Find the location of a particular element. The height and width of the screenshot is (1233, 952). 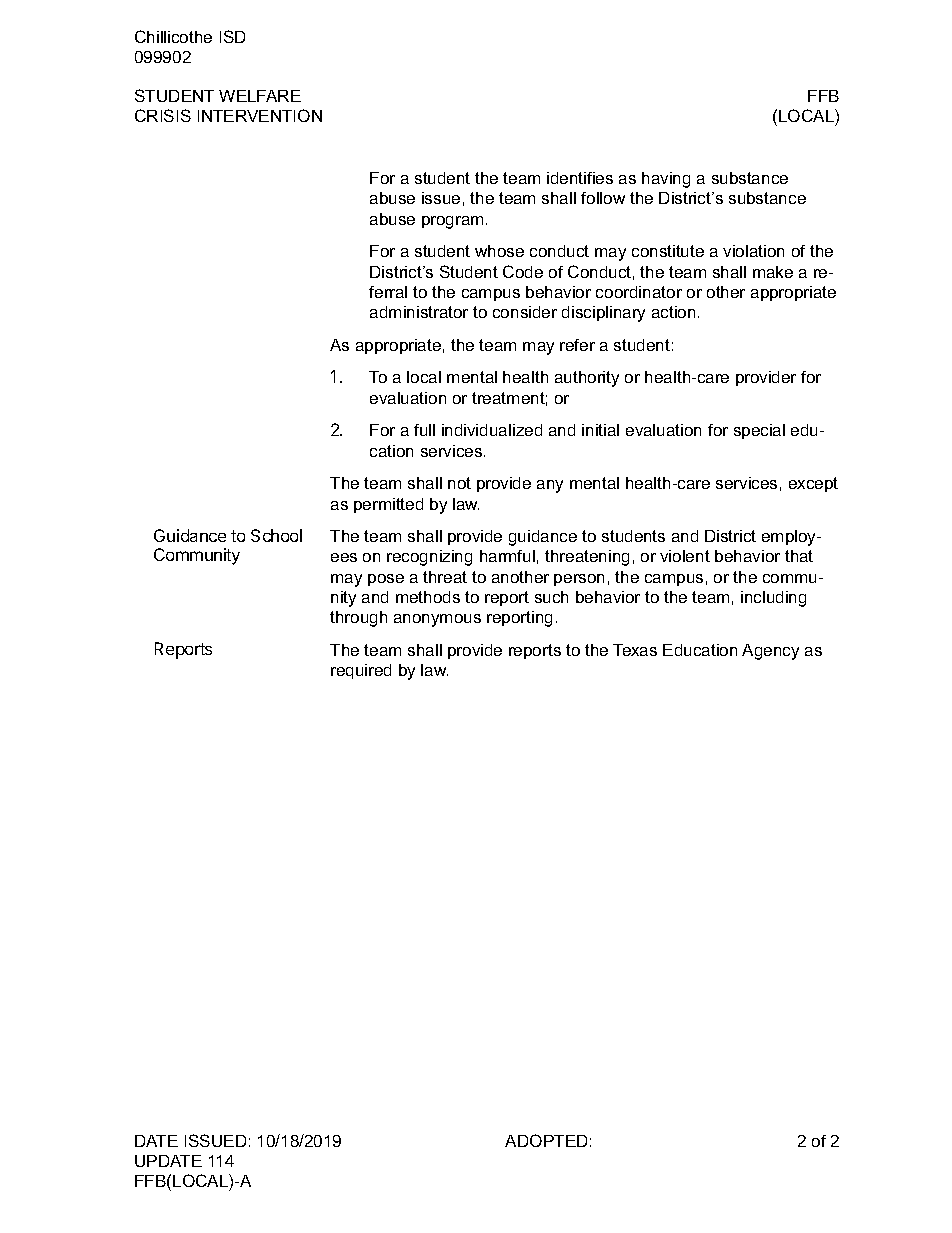

School is located at coordinates (276, 535).
